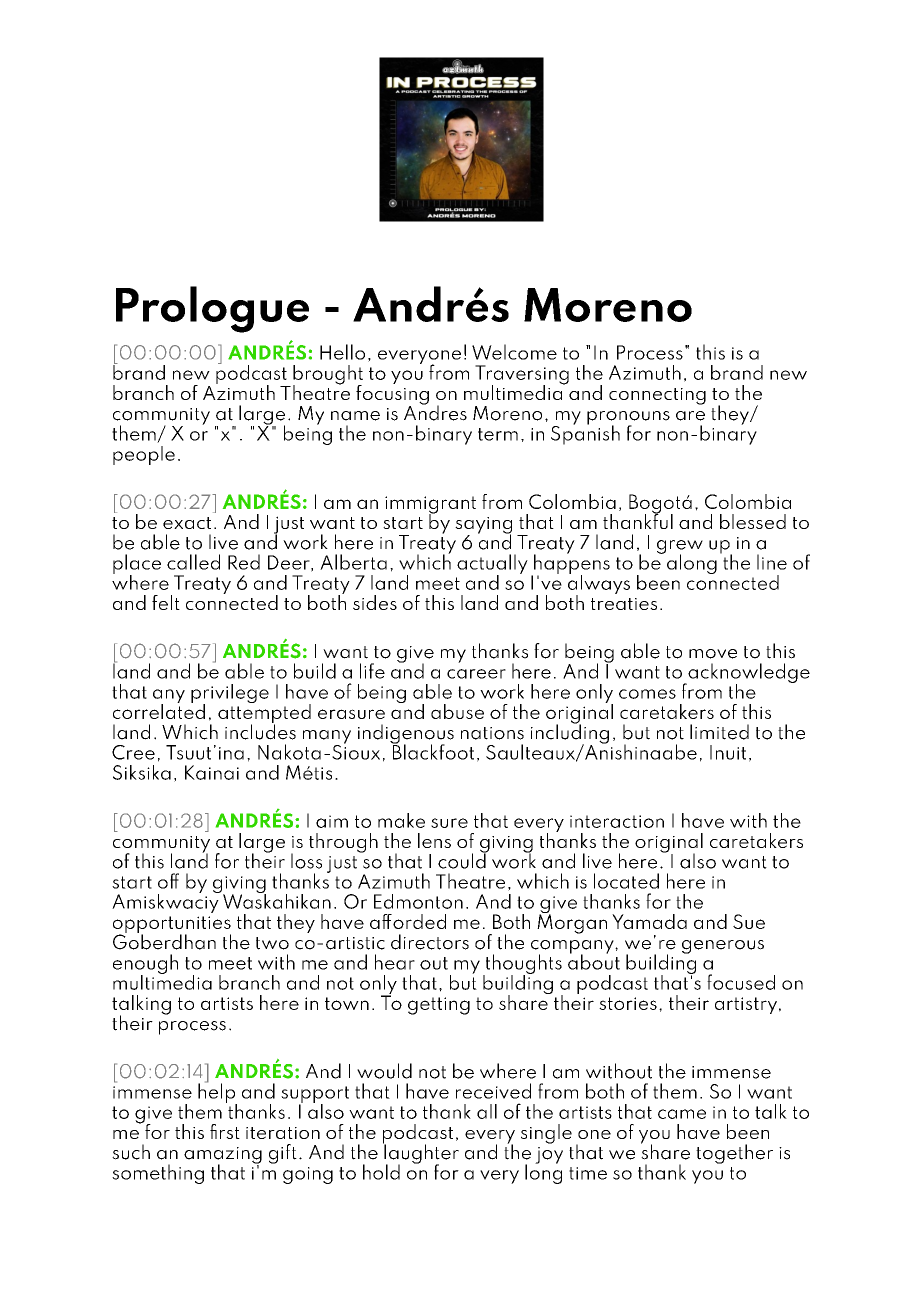  I want to click on limited, so click(719, 732).
